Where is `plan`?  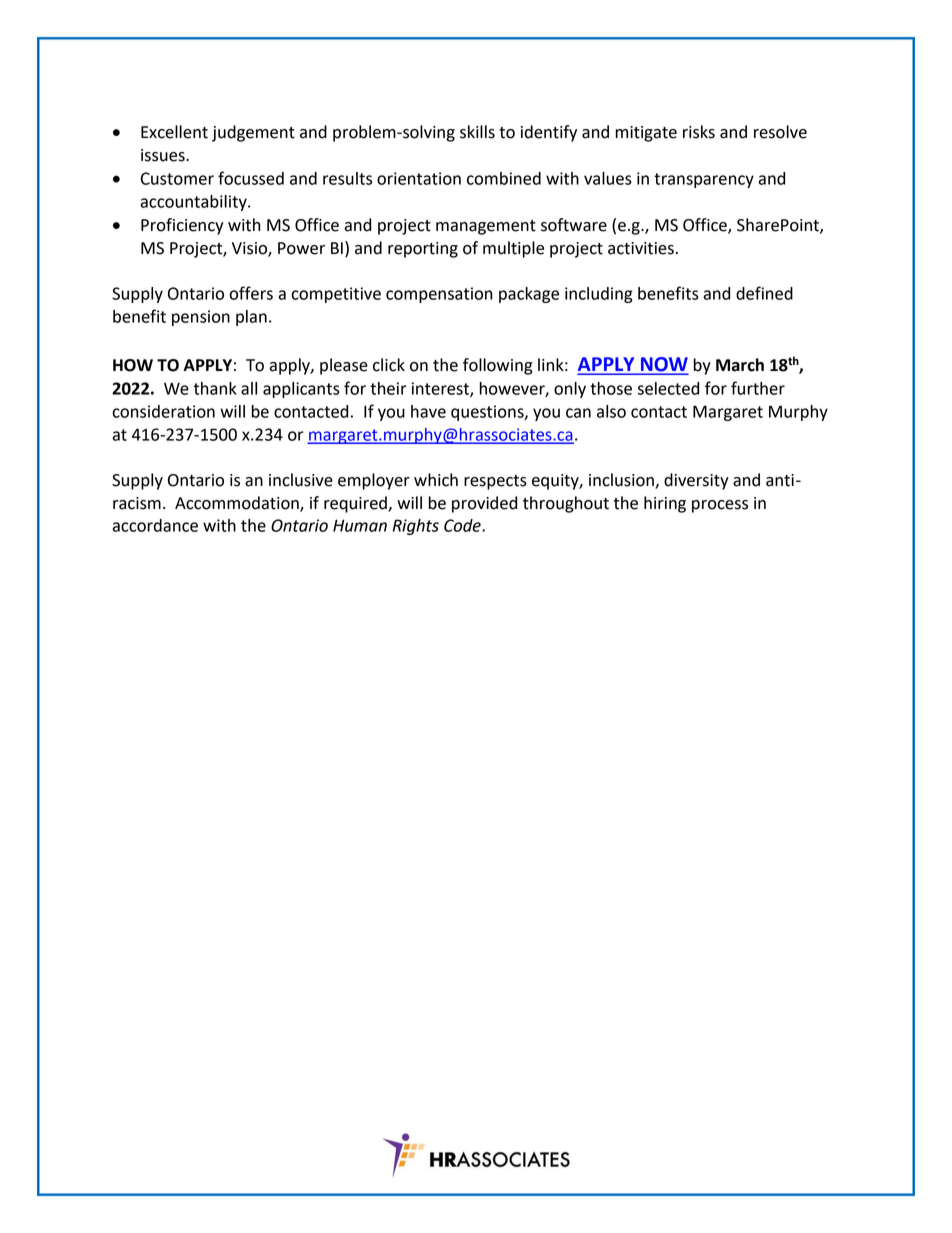
plan is located at coordinates (251, 318).
